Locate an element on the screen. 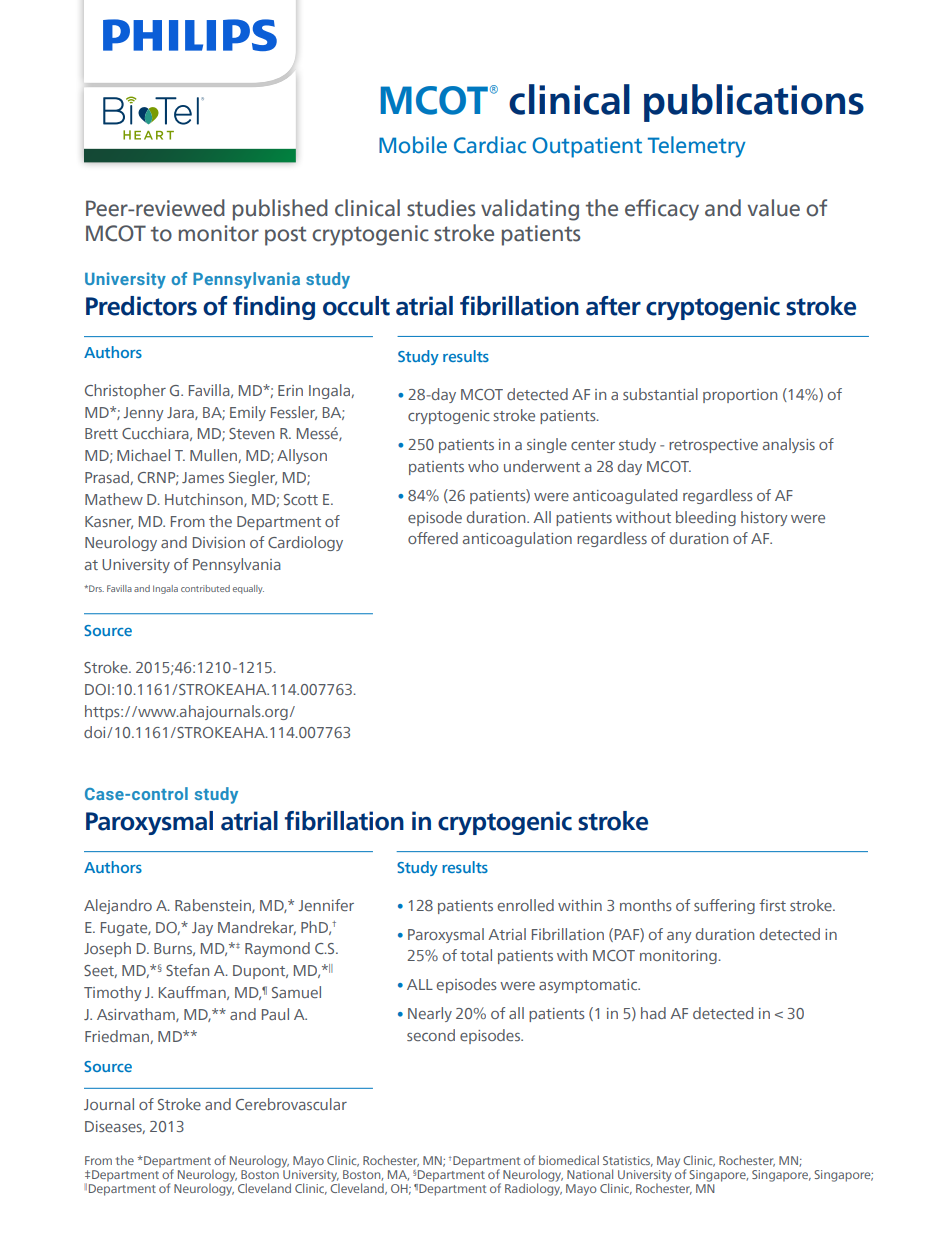 This screenshot has width=952, height=1233. Cerebrovascular is located at coordinates (291, 1104).
